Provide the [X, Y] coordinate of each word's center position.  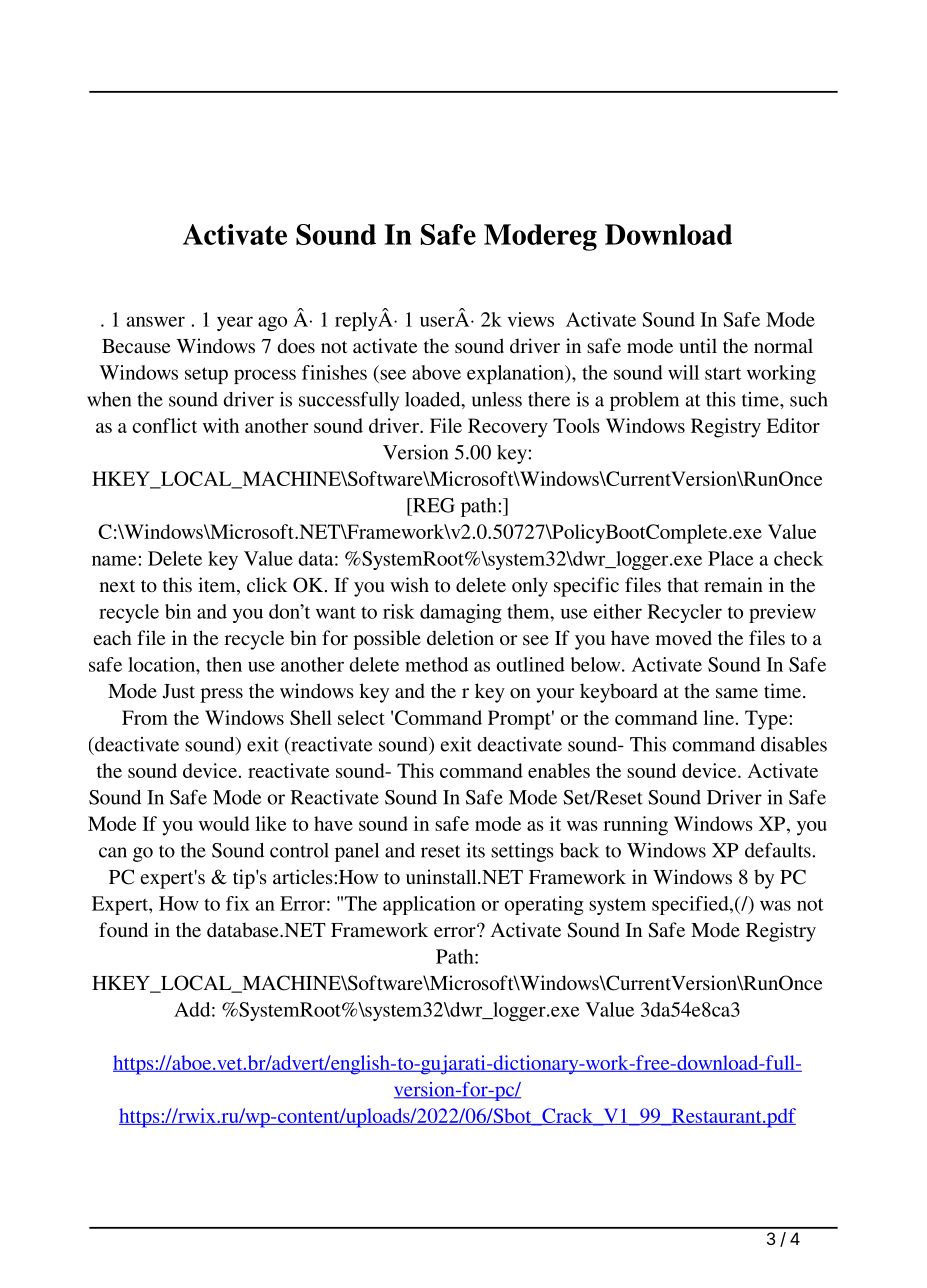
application [429, 905]
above [436, 372]
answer [156, 321]
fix [237, 903]
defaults [779, 850]
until [698, 345]
